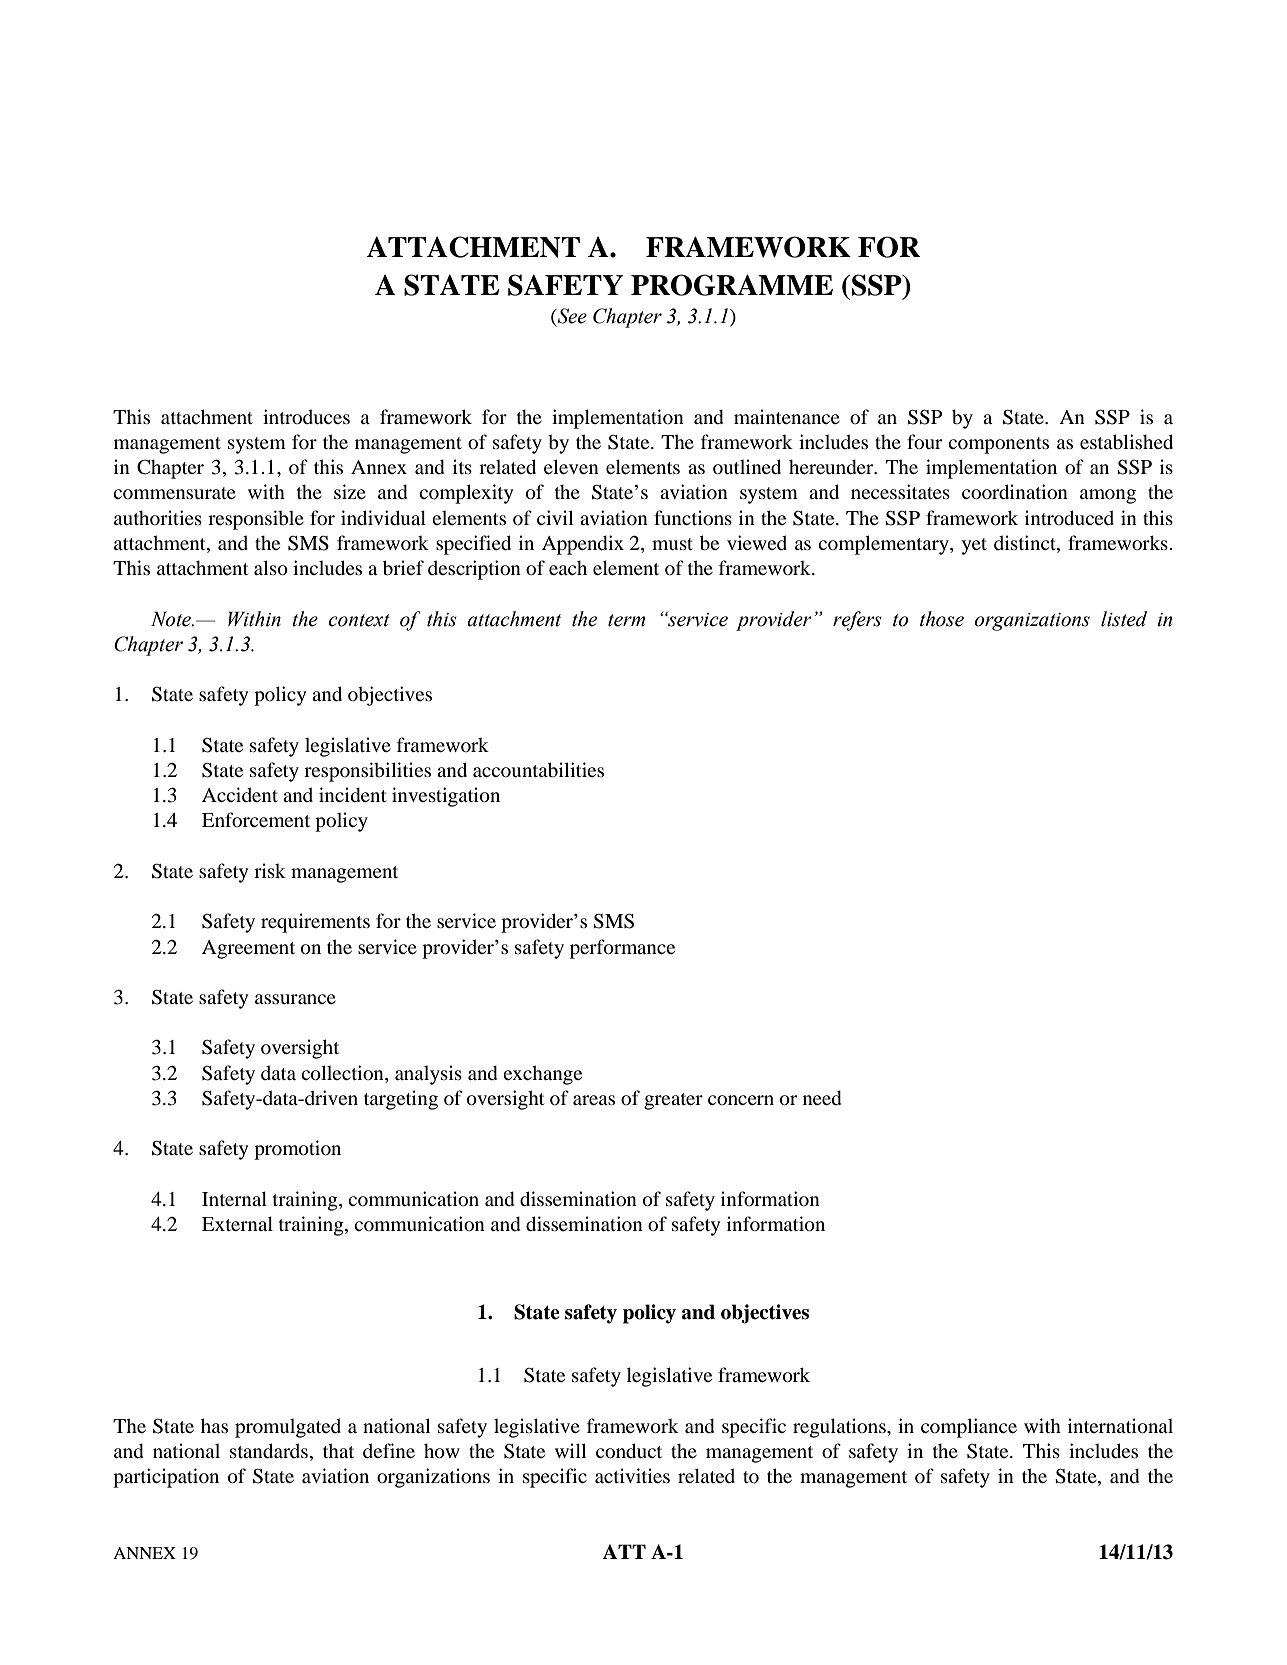 The image size is (1287, 1665). I want to click on compliance, so click(969, 1428).
